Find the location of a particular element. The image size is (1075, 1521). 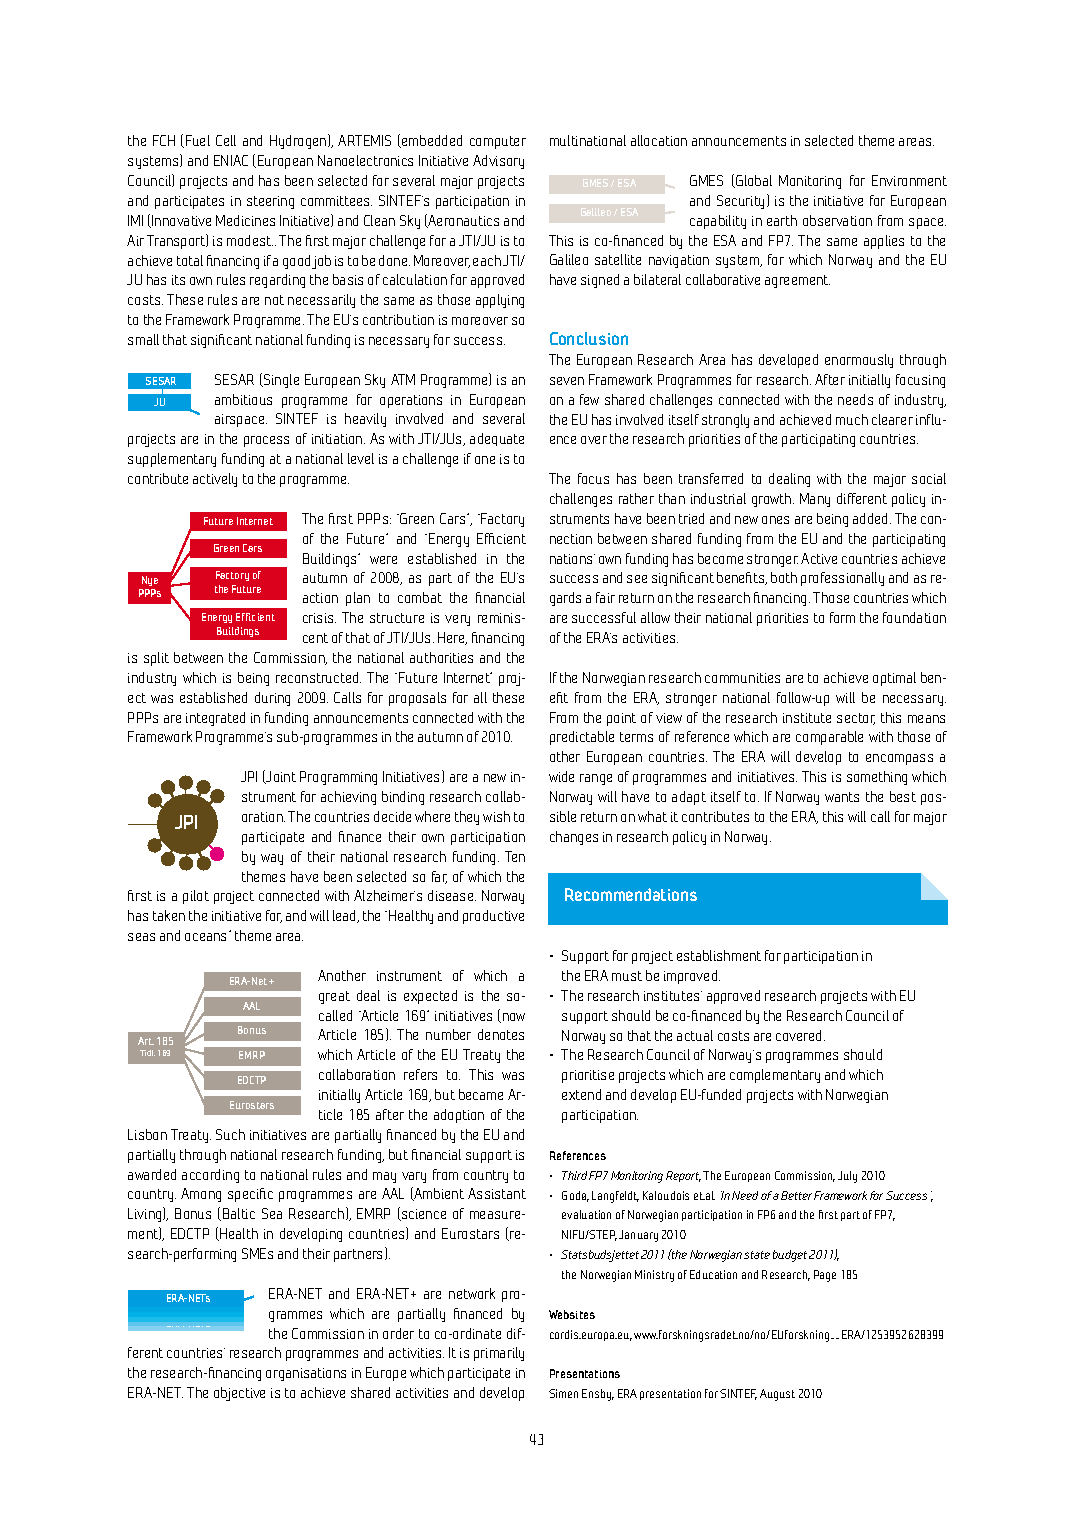

Advisory is located at coordinates (498, 162).
